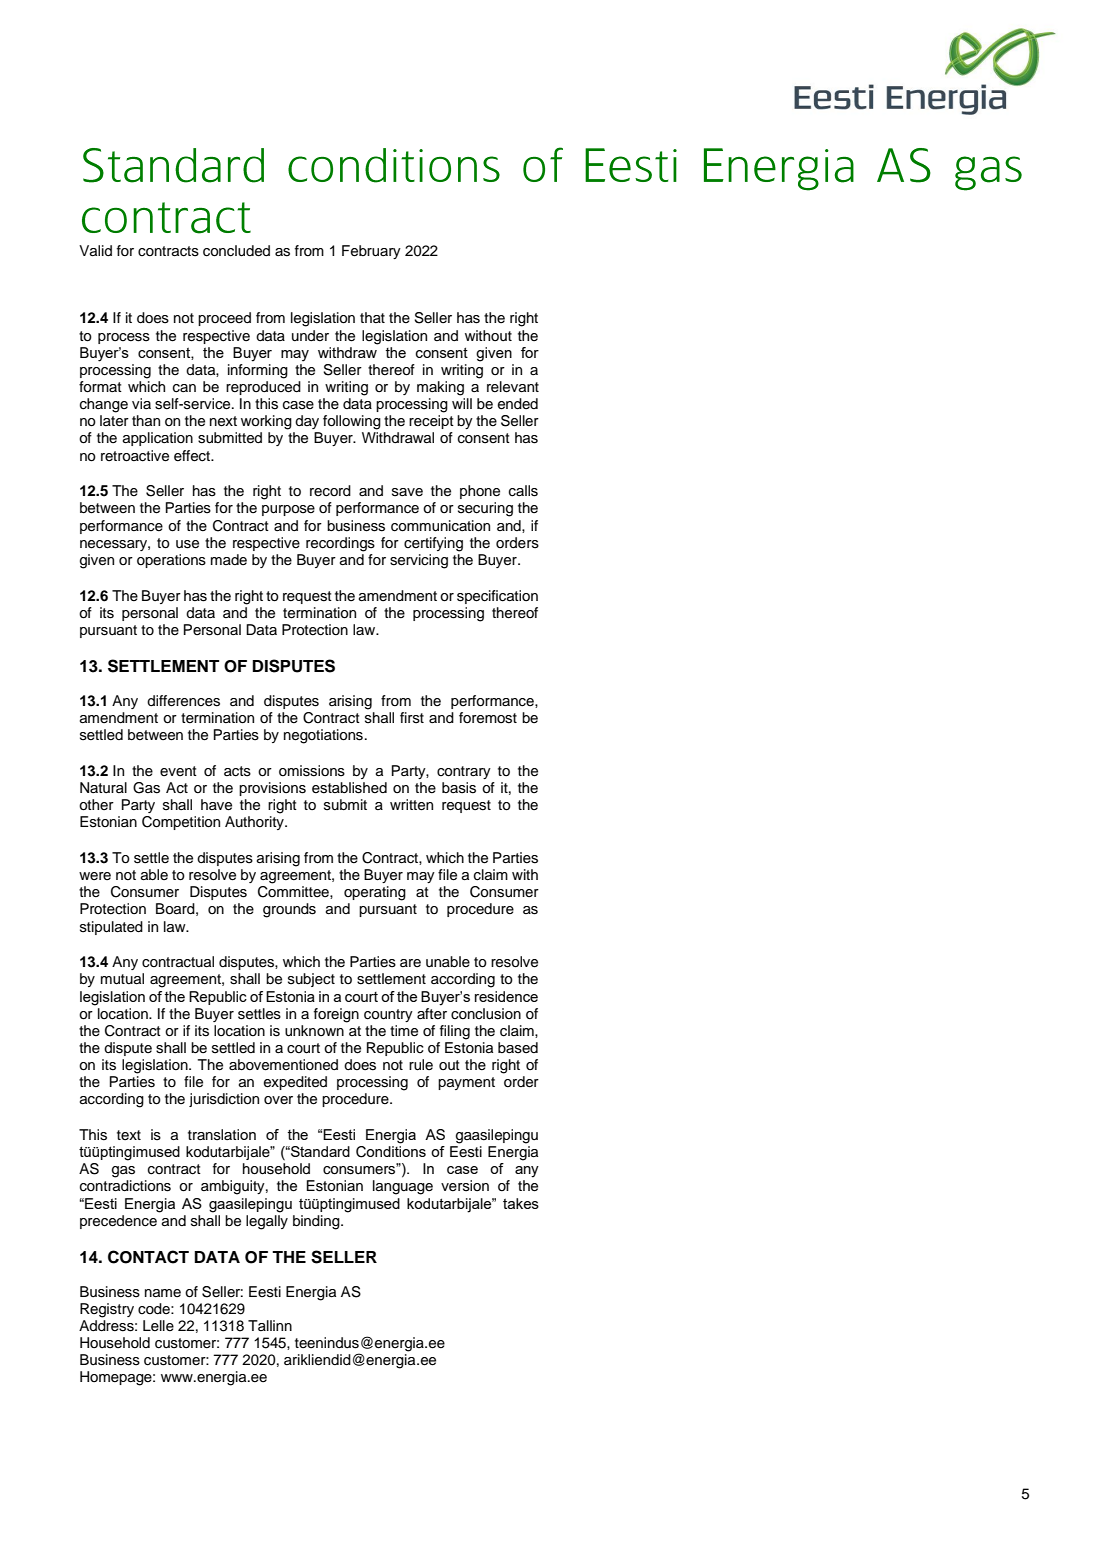 Image resolution: width=1109 pixels, height=1568 pixels. What do you see at coordinates (163, 1293) in the screenshot?
I see `name` at bounding box center [163, 1293].
